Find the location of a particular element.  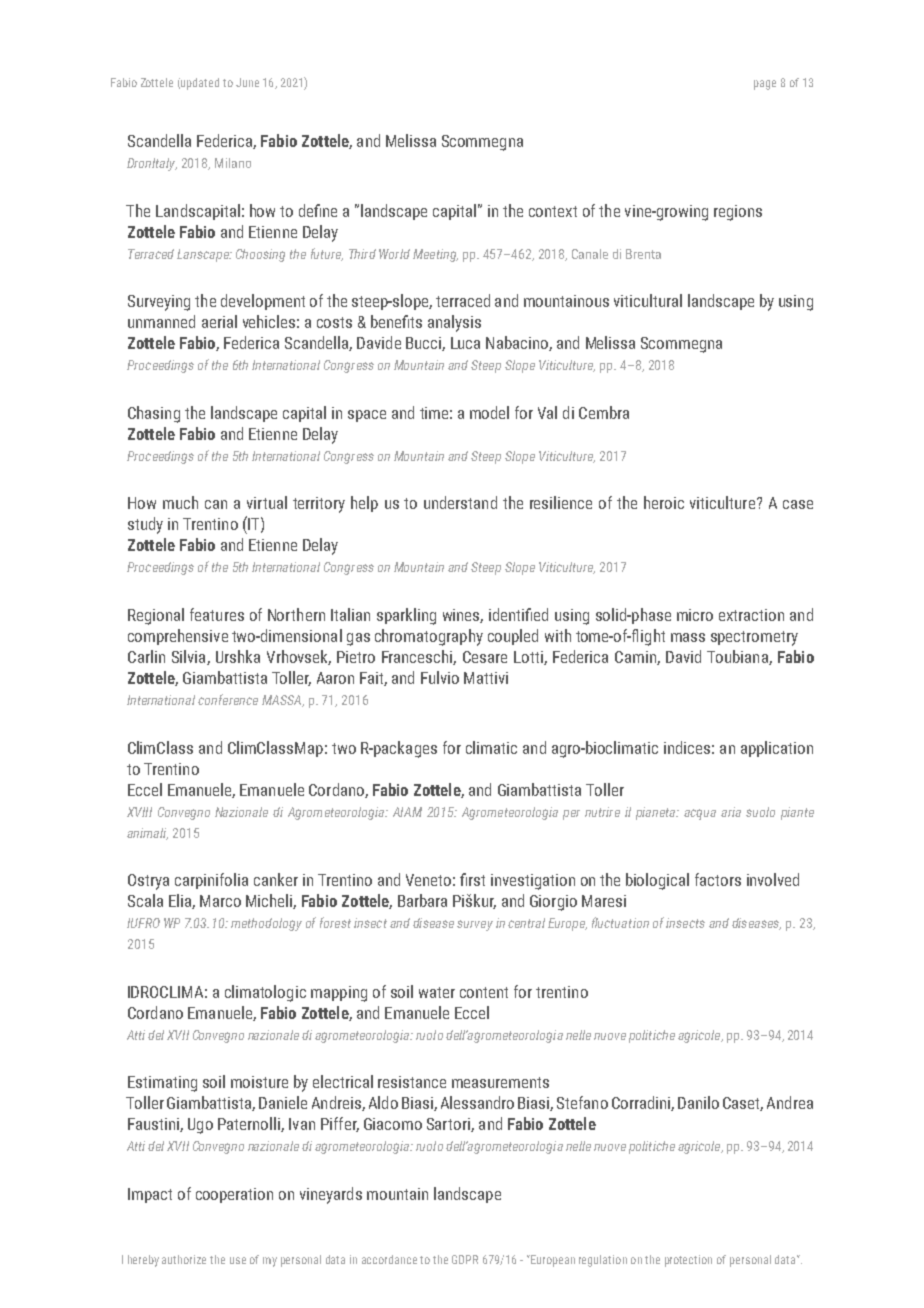

heroic is located at coordinates (664, 502).
